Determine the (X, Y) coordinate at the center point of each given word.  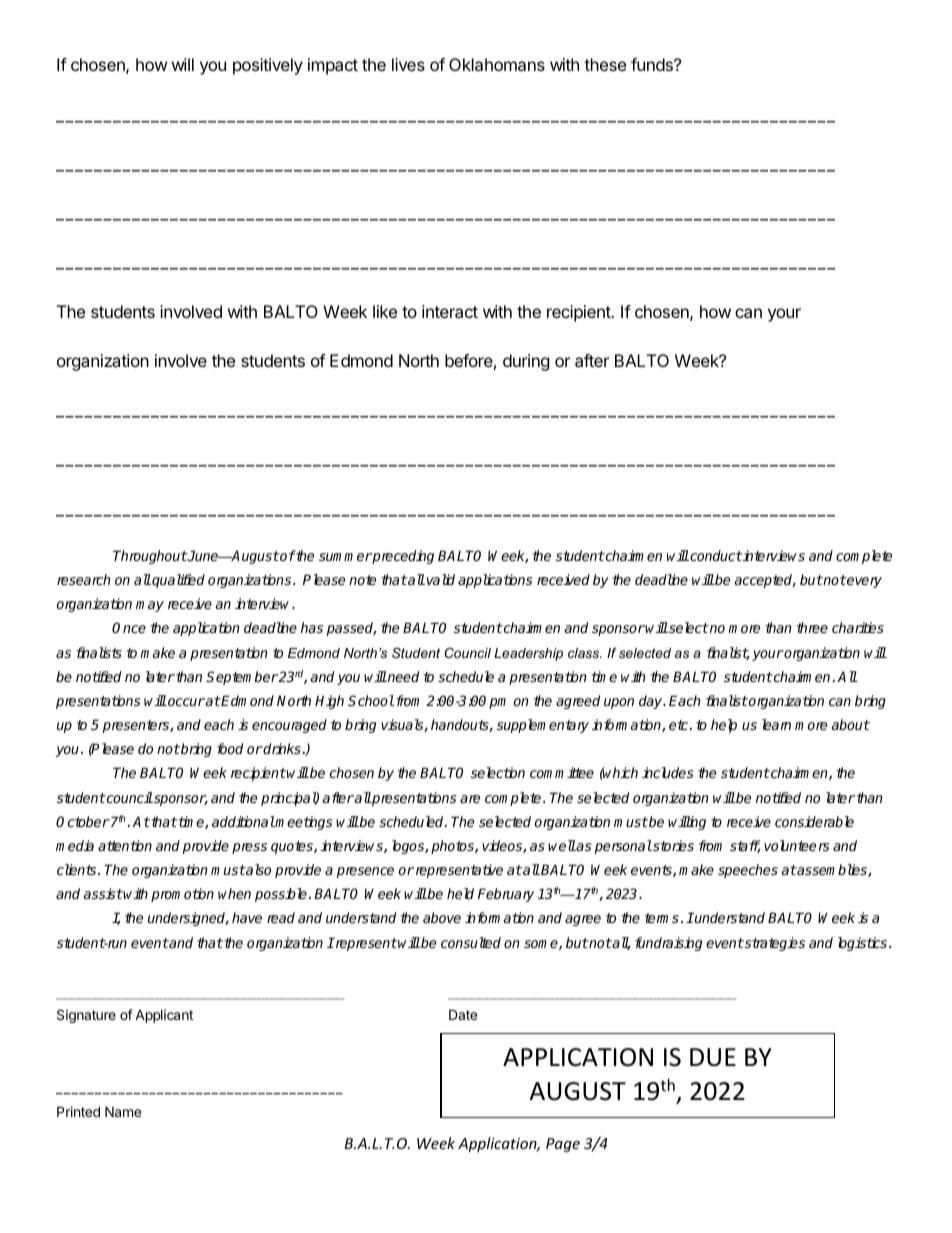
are (470, 799)
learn (776, 724)
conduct (715, 555)
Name (123, 1111)
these (605, 64)
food (230, 748)
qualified (178, 581)
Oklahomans (497, 64)
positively (268, 66)
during (526, 362)
